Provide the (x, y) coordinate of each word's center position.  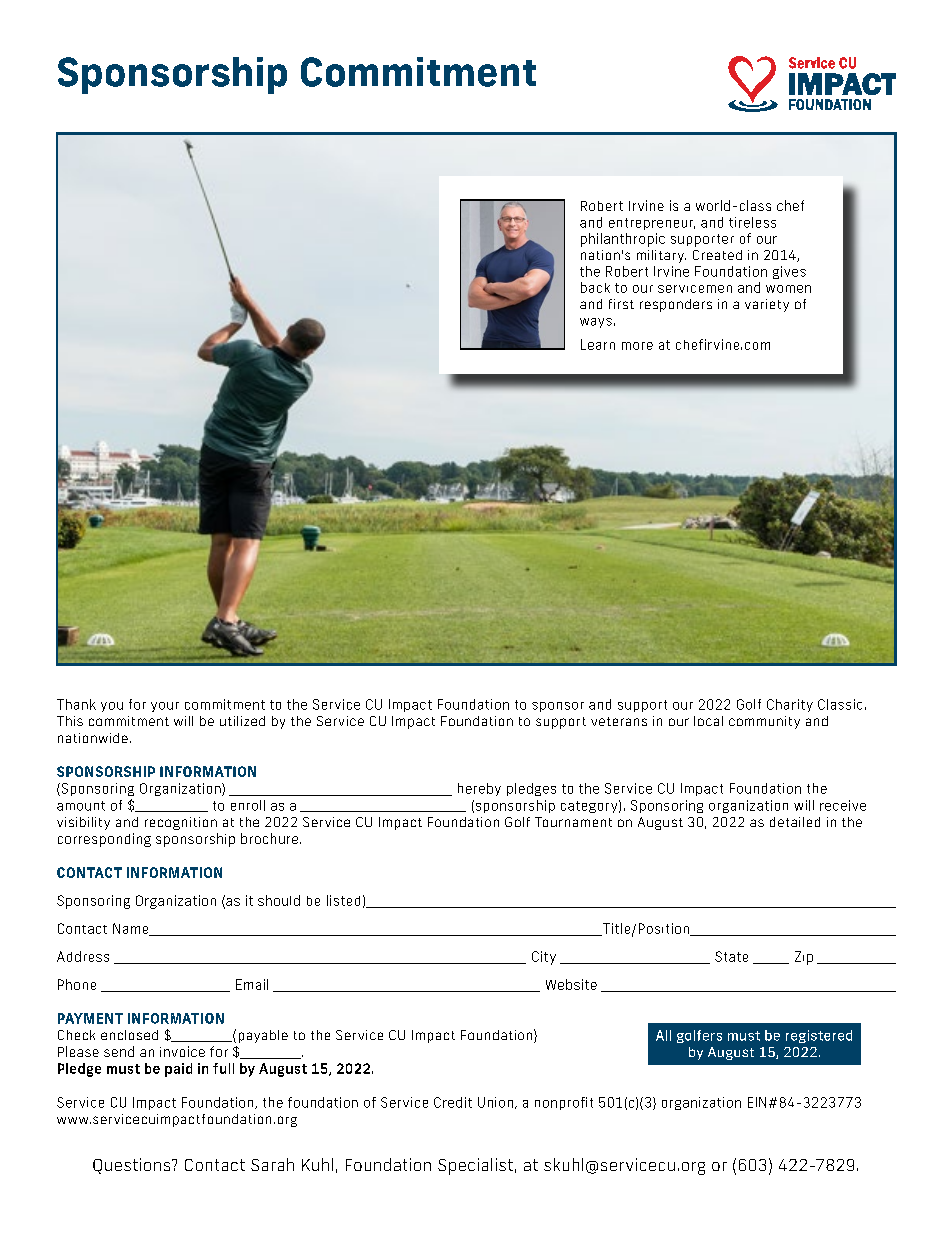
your (165, 707)
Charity (790, 705)
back (595, 287)
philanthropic (623, 240)
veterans (619, 721)
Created (717, 255)
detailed (795, 822)
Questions (133, 1166)
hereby (479, 789)
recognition (181, 823)
